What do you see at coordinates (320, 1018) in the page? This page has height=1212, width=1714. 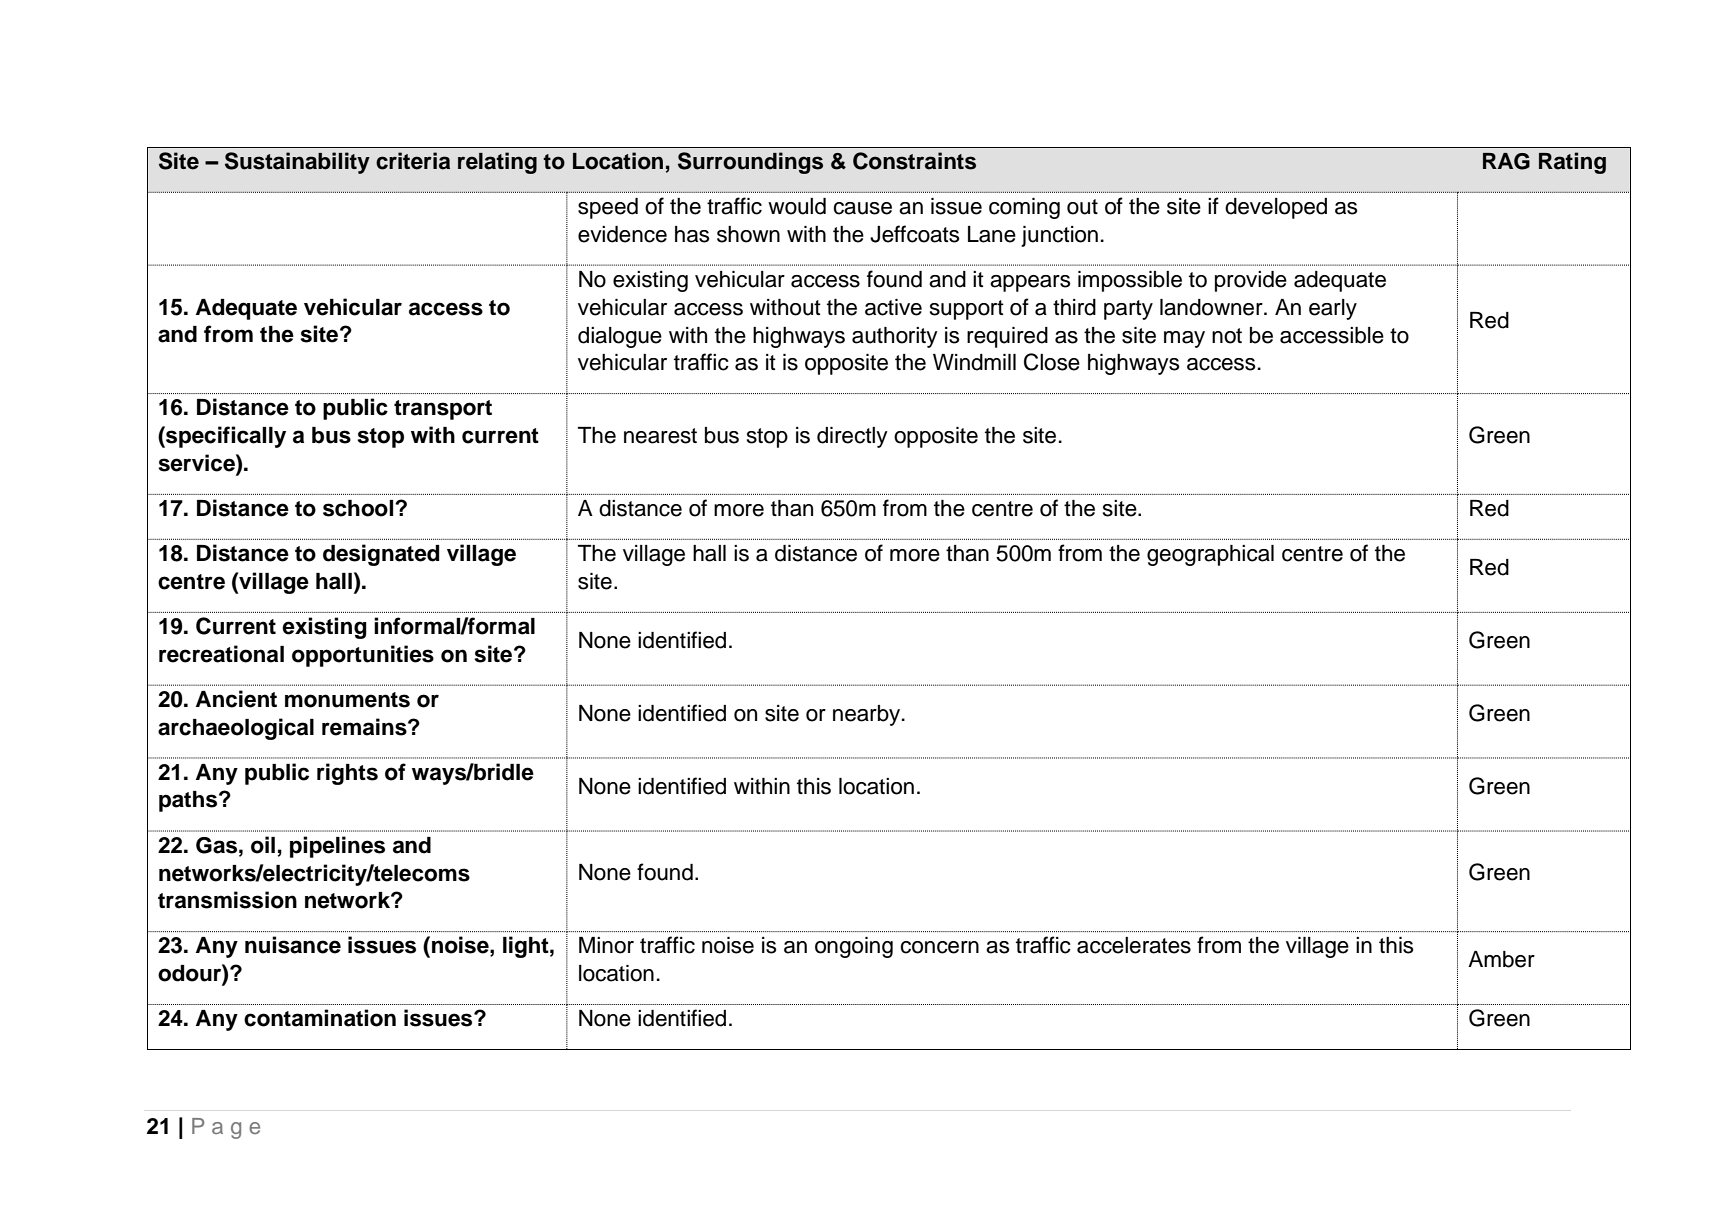 I see `contamination` at bounding box center [320, 1018].
